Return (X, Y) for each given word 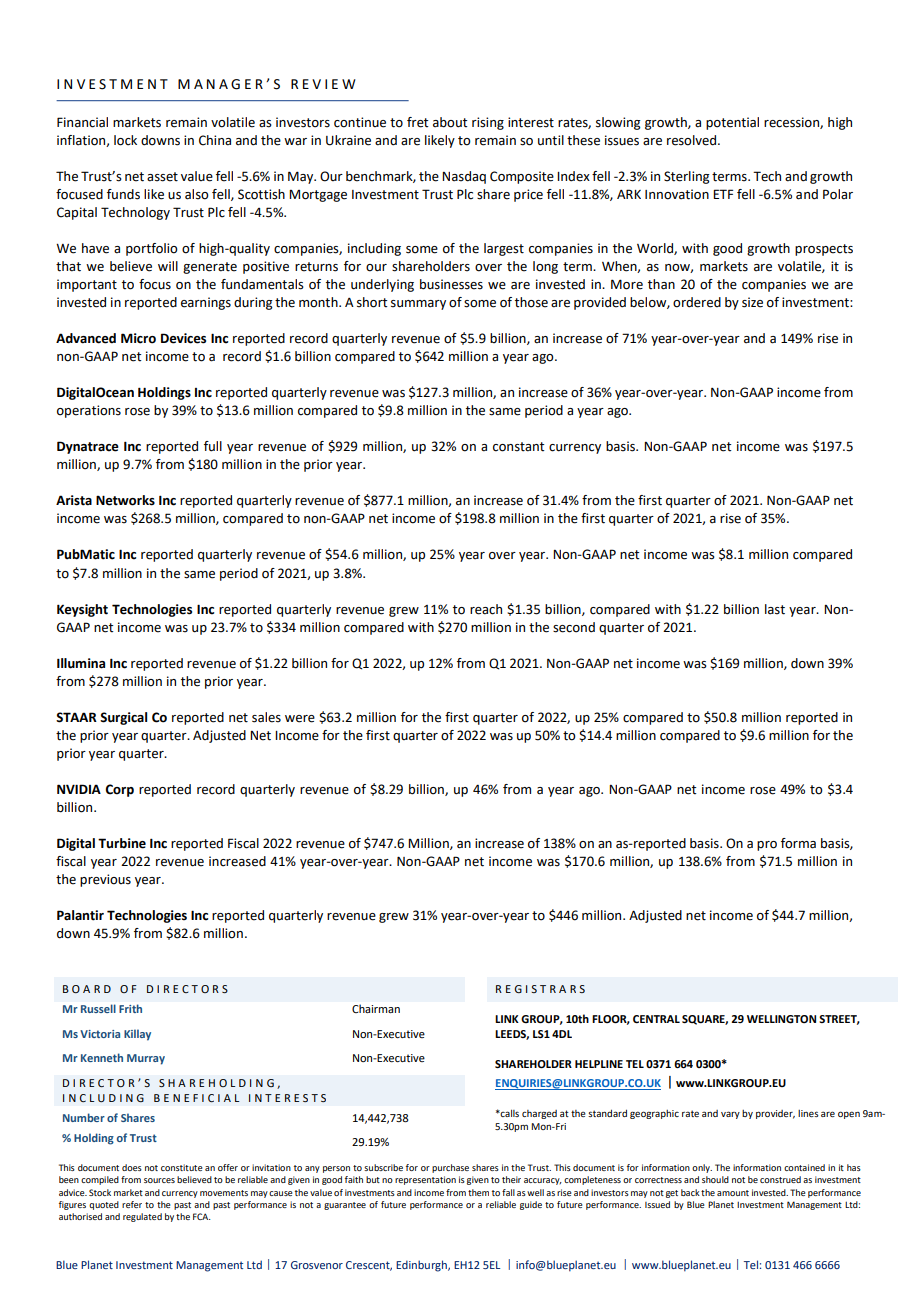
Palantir (80, 915)
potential (732, 123)
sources (159, 1180)
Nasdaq (464, 177)
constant (519, 447)
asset (162, 177)
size (752, 302)
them (478, 1192)
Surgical (123, 718)
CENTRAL (656, 1019)
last (775, 609)
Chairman (376, 1008)
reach (486, 609)
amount (733, 1193)
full (213, 446)
